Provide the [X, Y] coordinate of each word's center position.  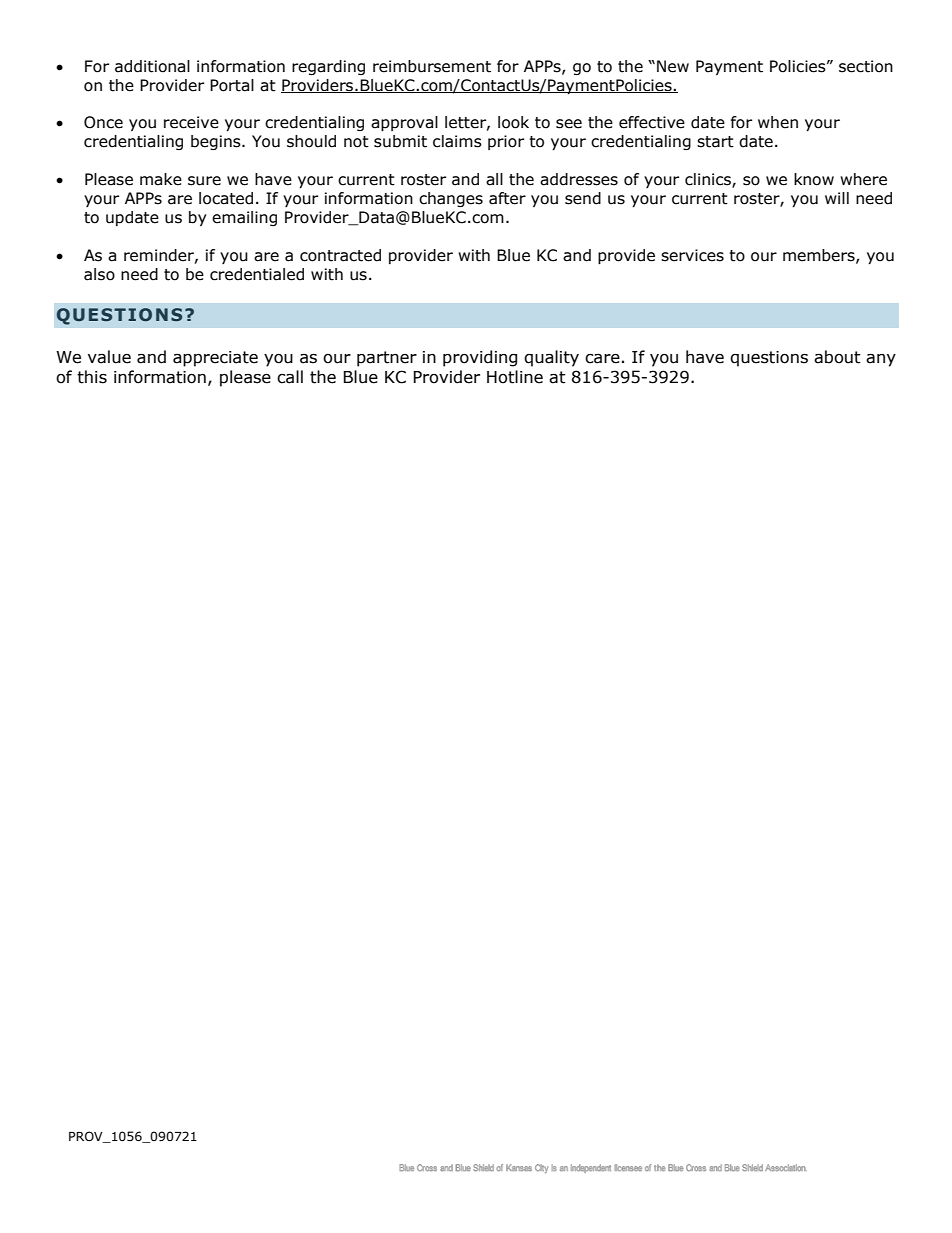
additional [152, 66]
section [866, 66]
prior [506, 142]
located [226, 198]
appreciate [215, 359]
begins [217, 142]
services [692, 255]
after [507, 198]
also [99, 274]
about [837, 357]
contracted [340, 255]
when [778, 122]
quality [551, 358]
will [837, 198]
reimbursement [432, 66]
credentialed [257, 274]
